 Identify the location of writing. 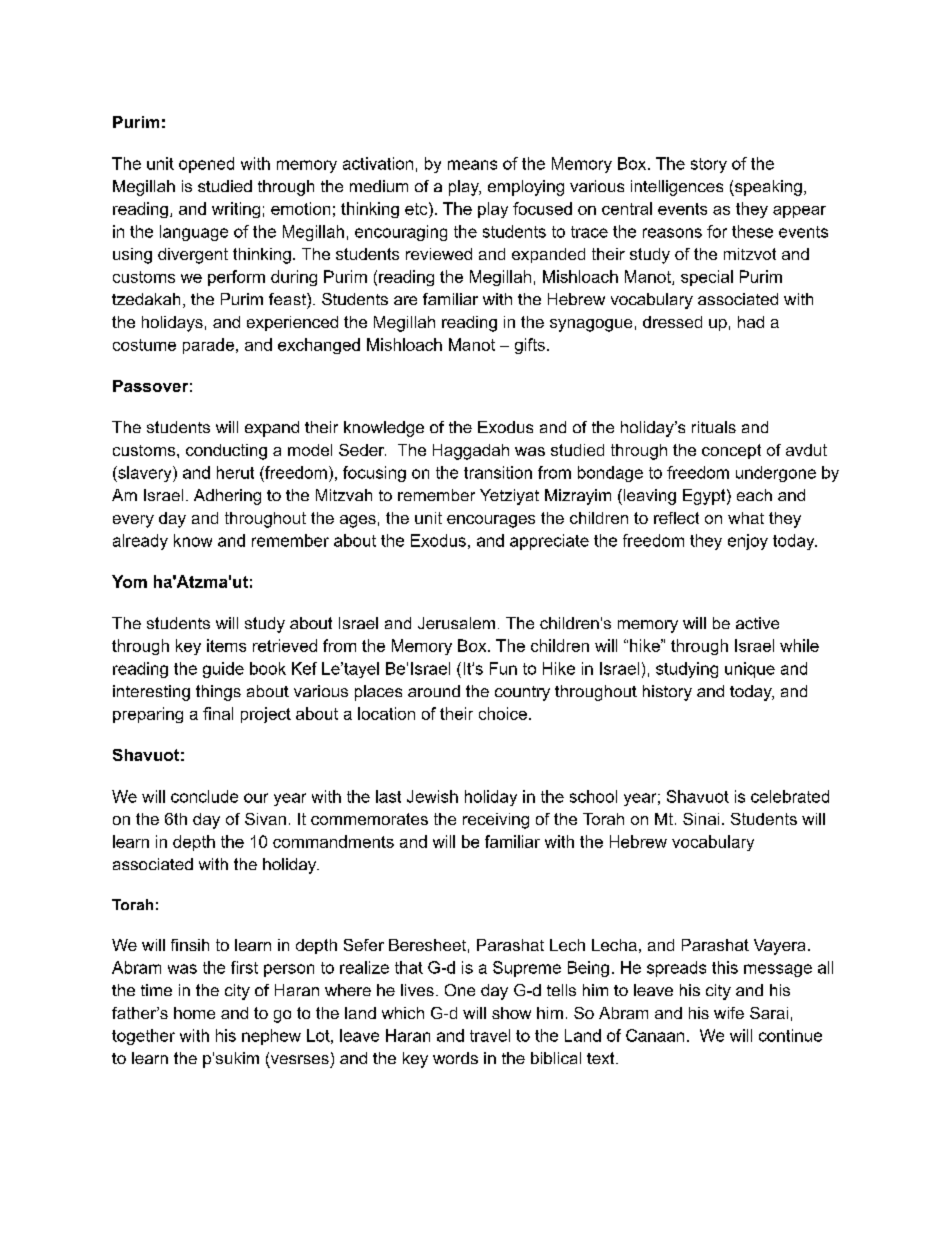
(236, 210).
